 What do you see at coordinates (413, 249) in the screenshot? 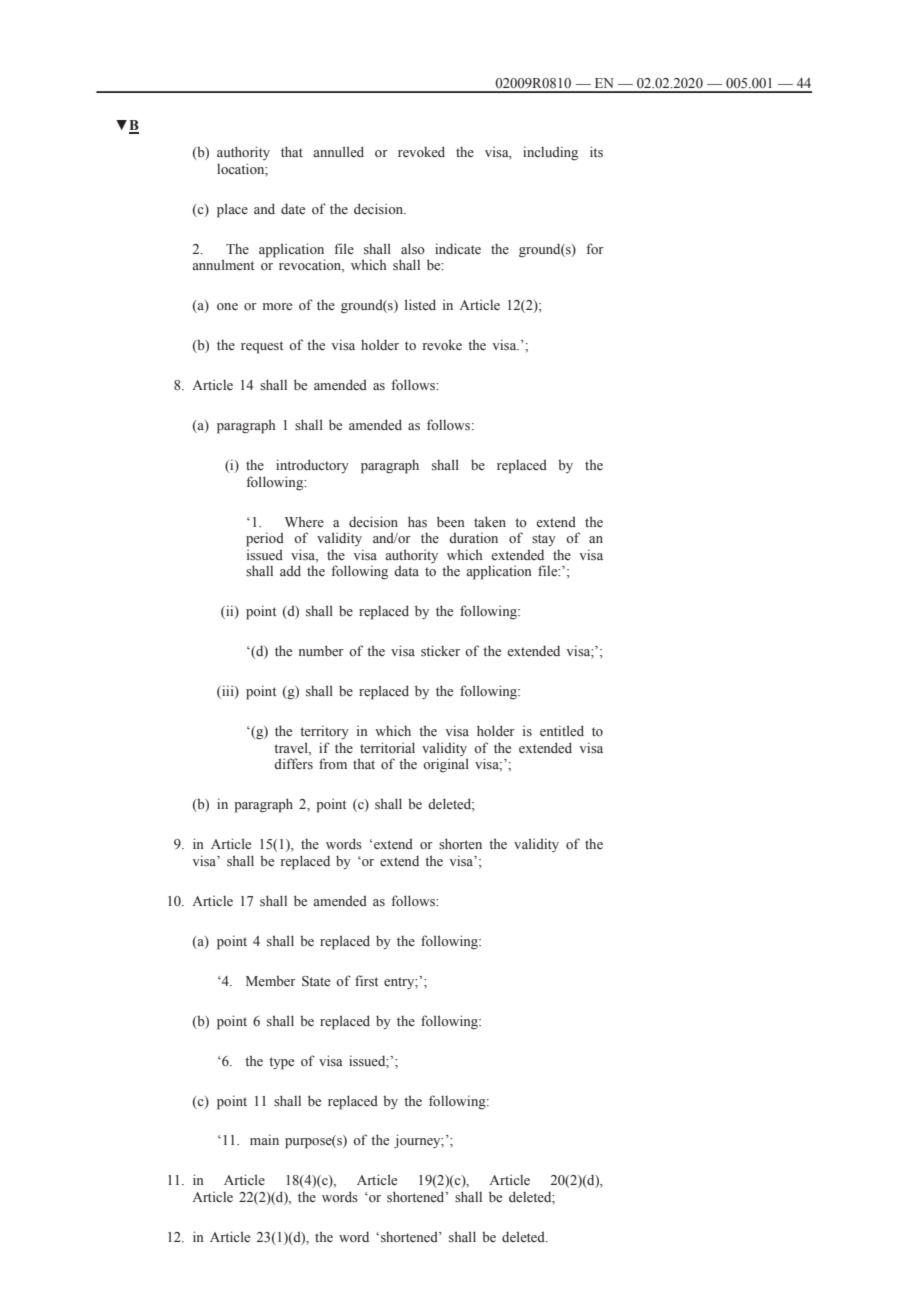
I see `also` at bounding box center [413, 249].
